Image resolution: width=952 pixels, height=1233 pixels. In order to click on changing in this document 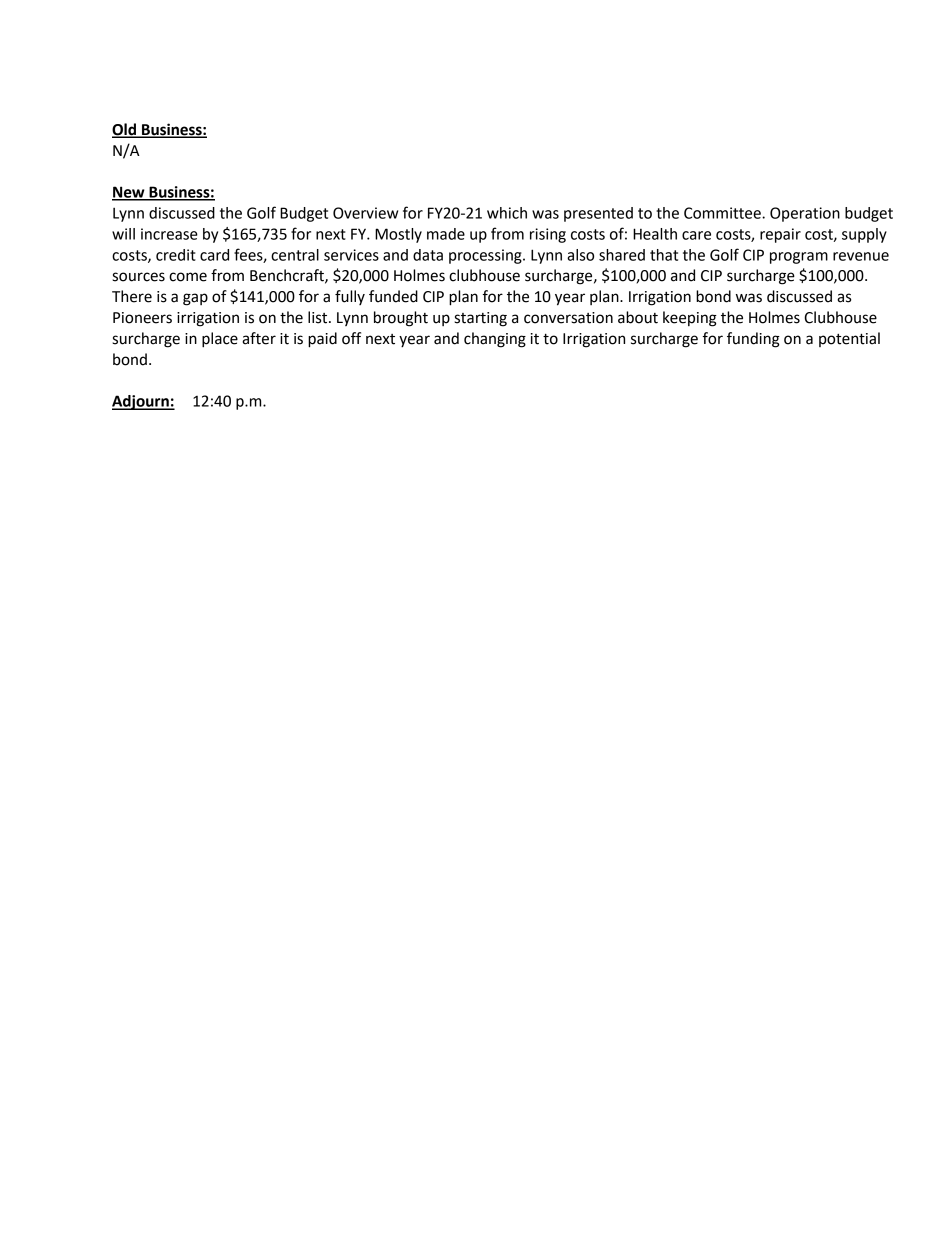, I will do `click(495, 340)`.
